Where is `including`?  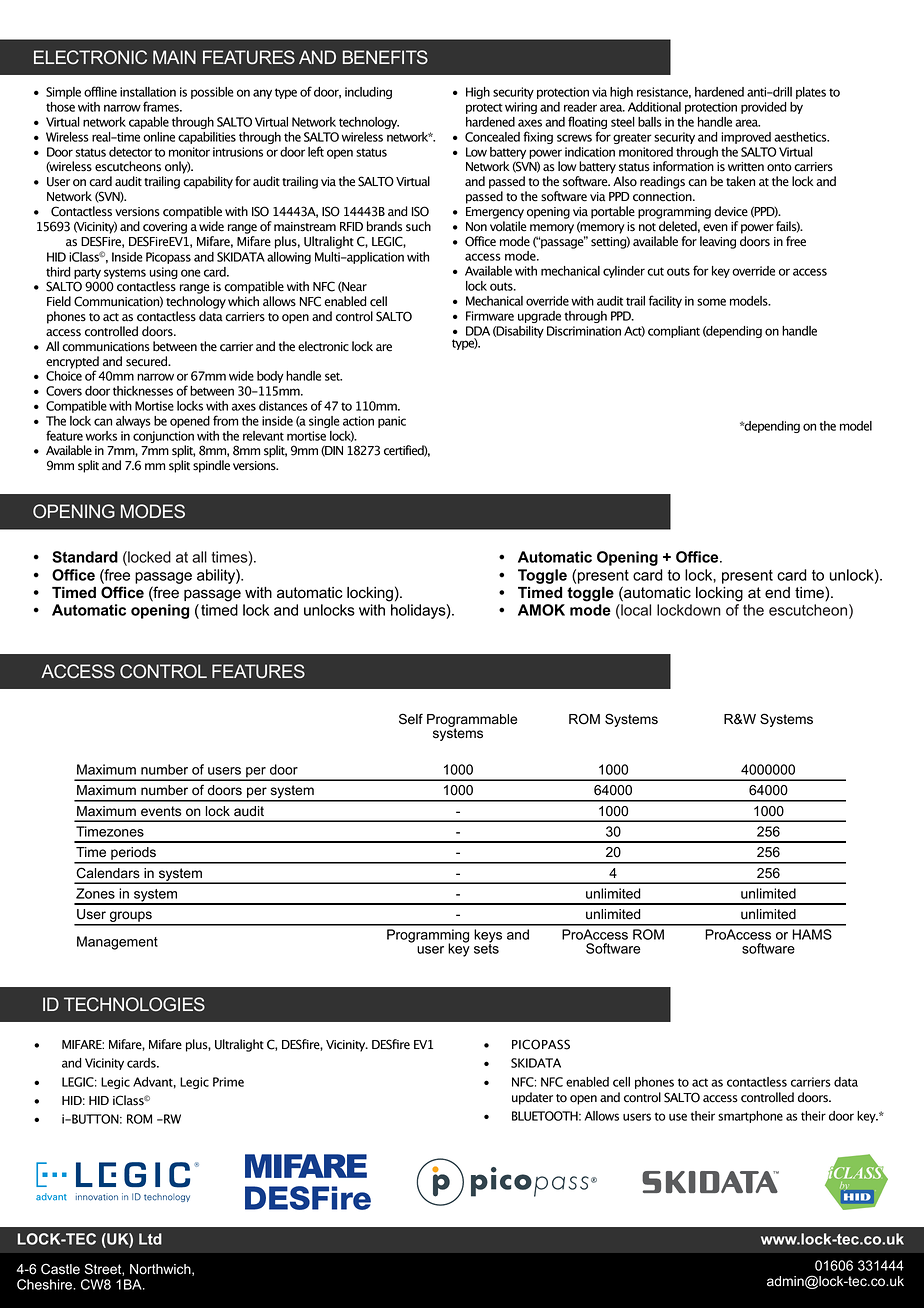
including is located at coordinates (368, 93).
